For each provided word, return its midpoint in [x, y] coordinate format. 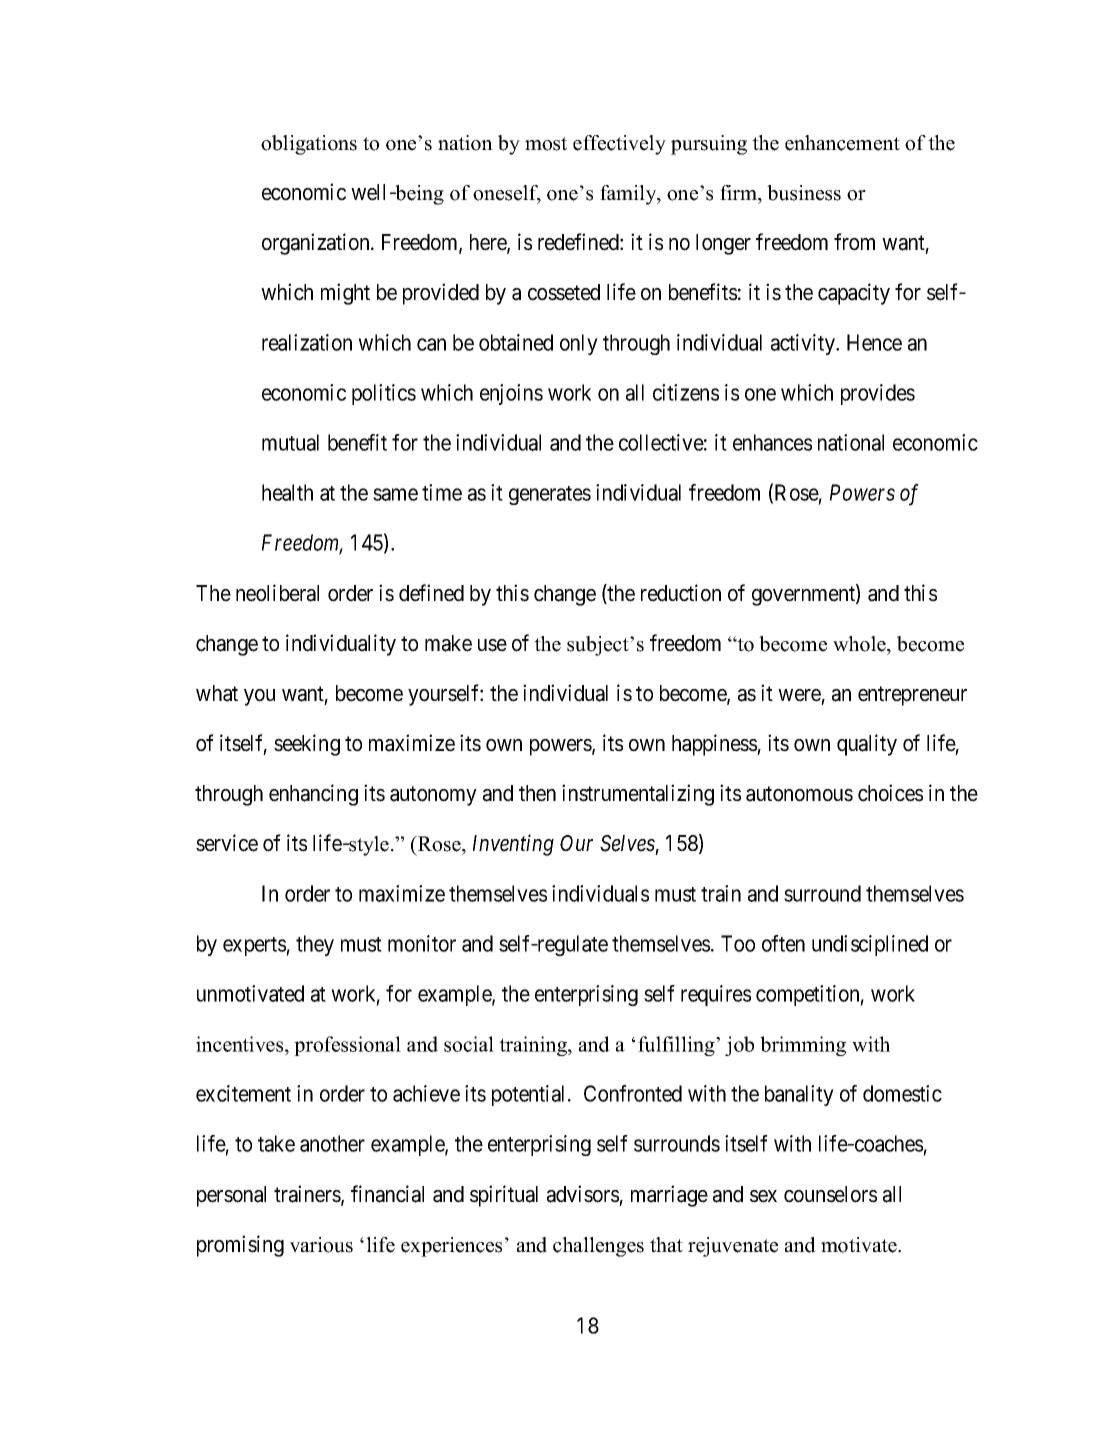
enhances [772, 442]
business [804, 193]
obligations [309, 145]
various [321, 1245]
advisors [583, 1194]
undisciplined [870, 945]
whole [860, 644]
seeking [307, 745]
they [315, 945]
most [546, 144]
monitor [422, 943]
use [492, 645]
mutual [290, 442]
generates [550, 495]
